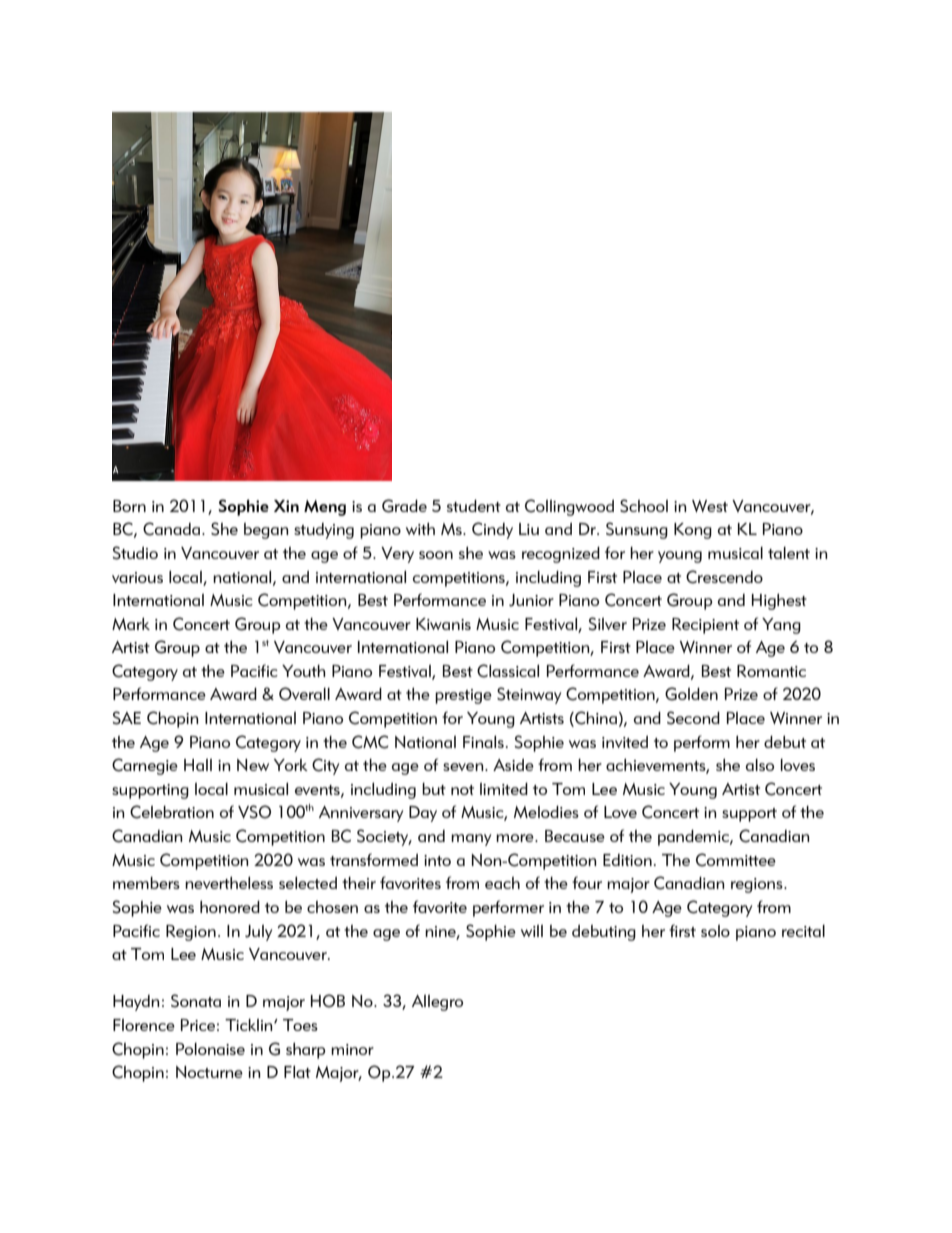  Describe the element at coordinates (463, 696) in the image. I see `prestige` at that location.
